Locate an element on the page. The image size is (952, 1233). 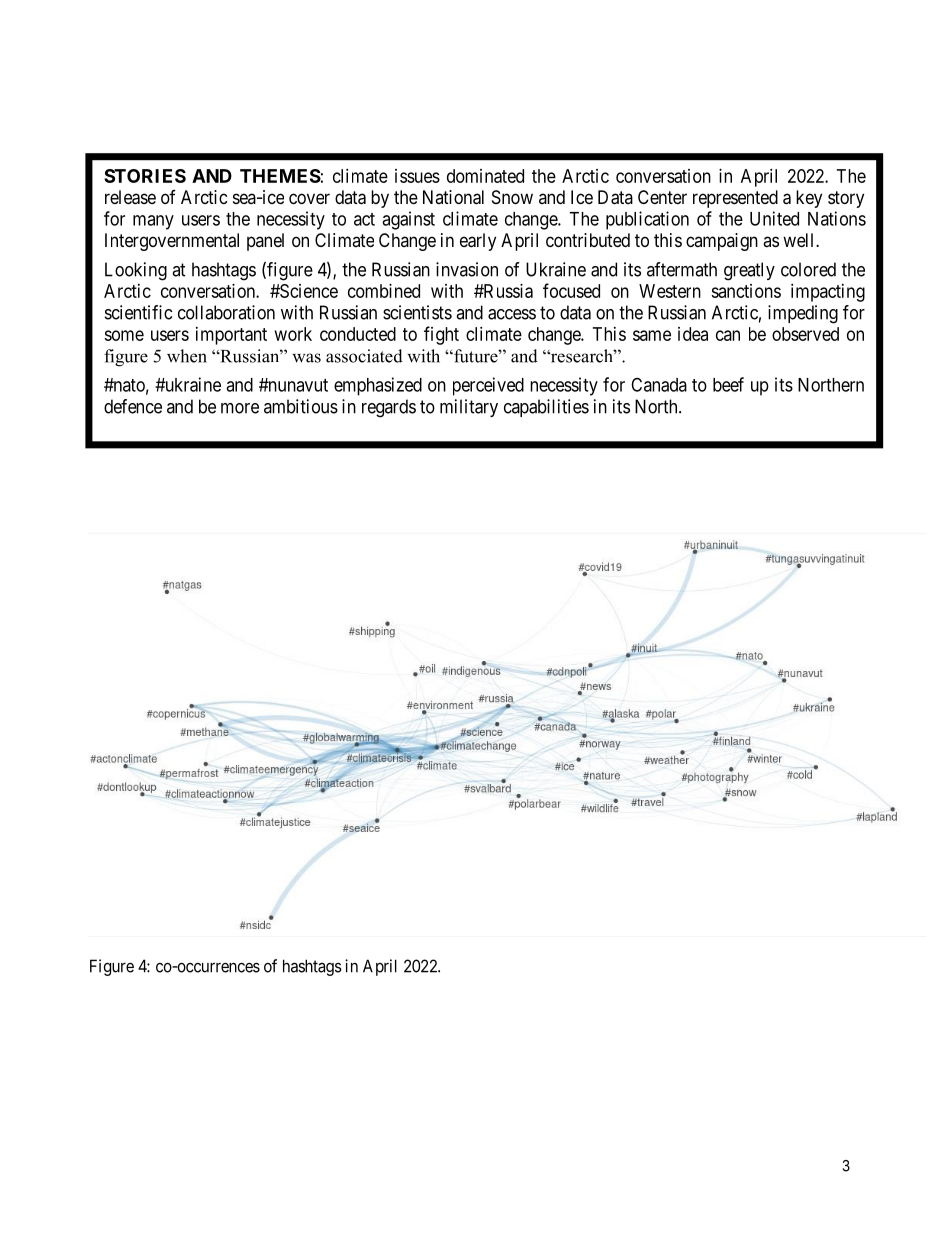
important is located at coordinates (231, 336).
